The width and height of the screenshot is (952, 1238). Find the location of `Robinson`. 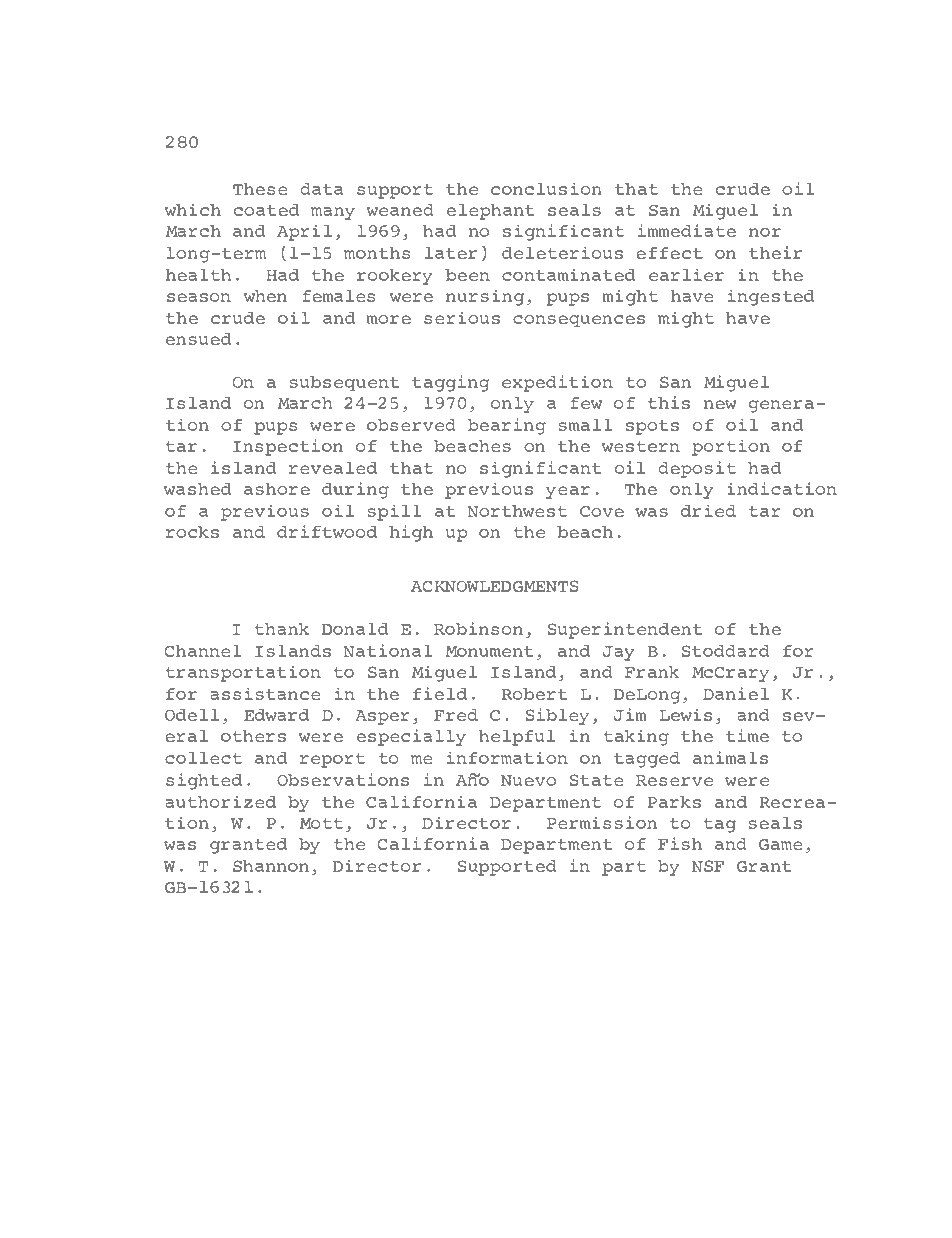

Robinson is located at coordinates (478, 628).
